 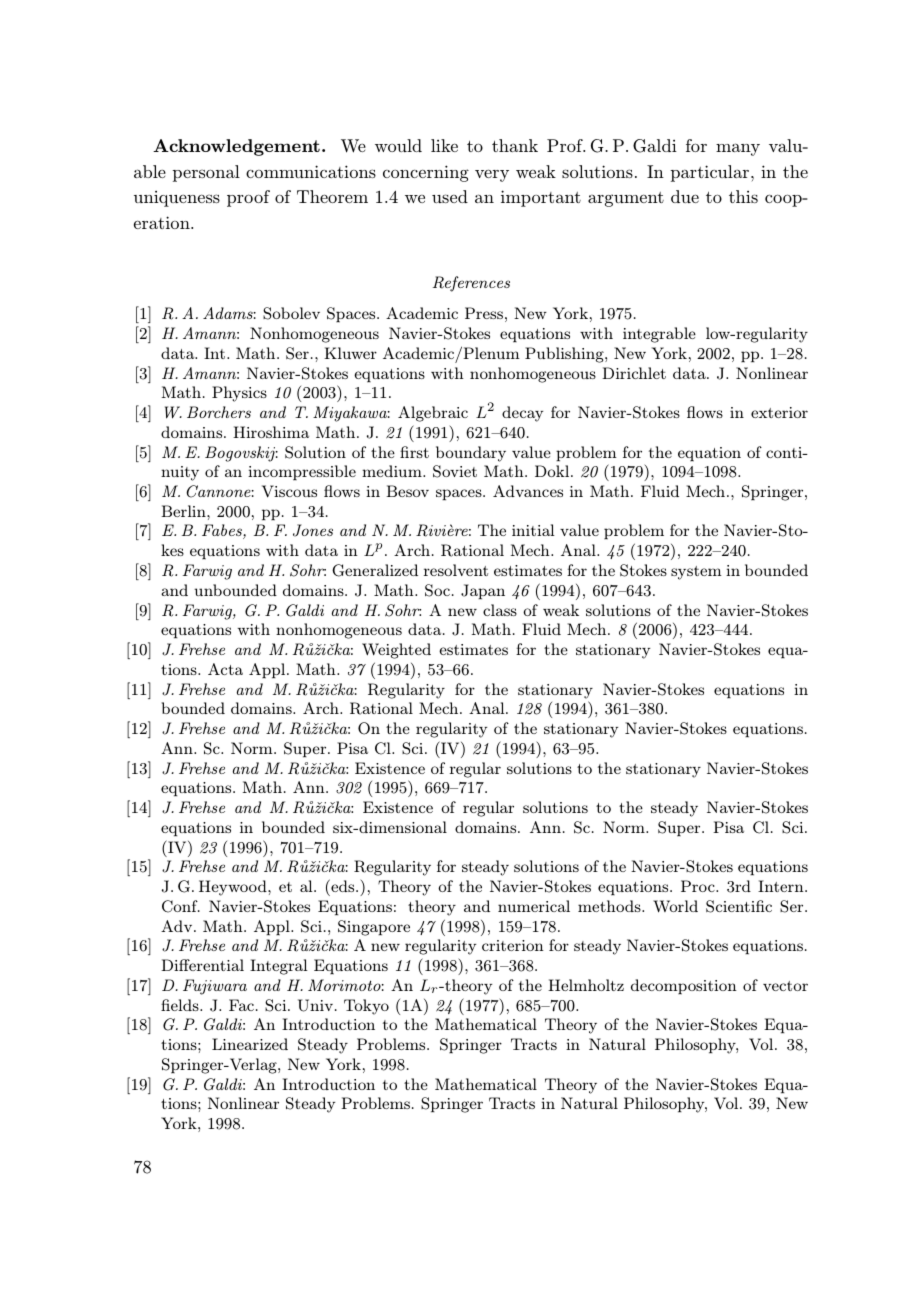 I want to click on Acknowledgement, so click(x=236, y=147).
